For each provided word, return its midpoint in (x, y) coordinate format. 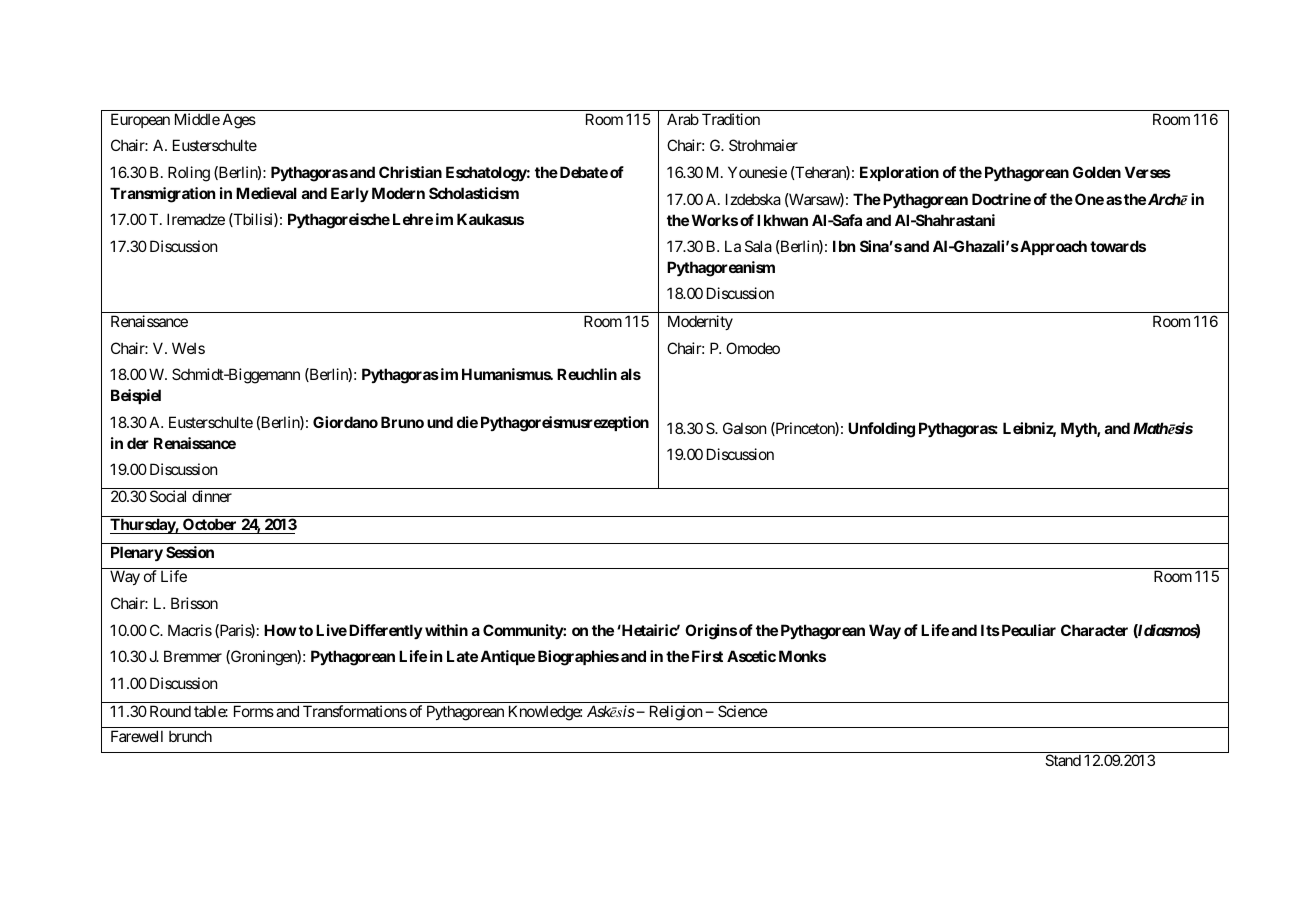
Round (170, 711)
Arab (683, 119)
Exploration (899, 173)
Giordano (345, 422)
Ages (239, 121)
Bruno (402, 422)
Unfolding (881, 430)
